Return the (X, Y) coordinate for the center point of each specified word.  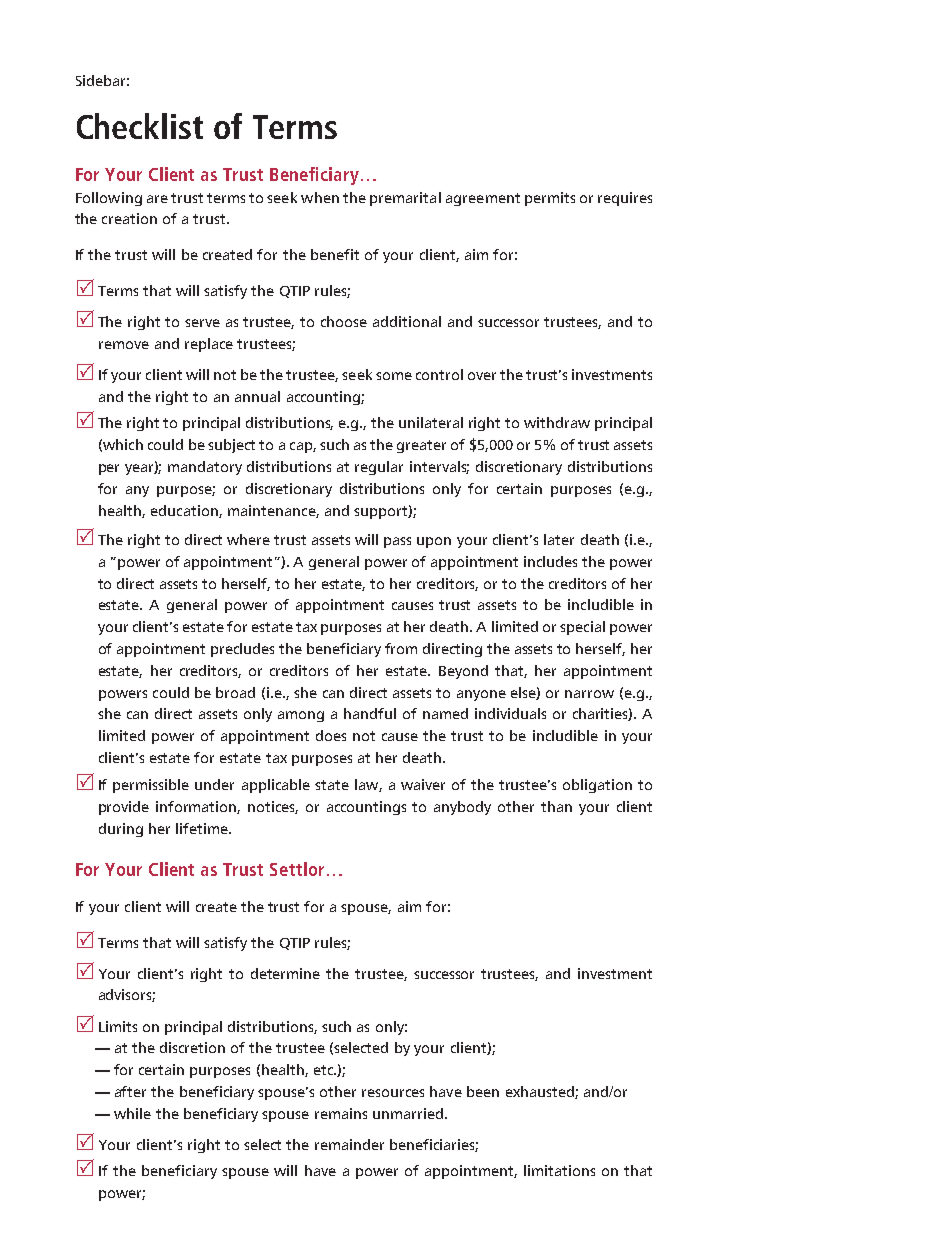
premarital (405, 199)
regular (379, 468)
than (556, 806)
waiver (423, 784)
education (185, 511)
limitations (559, 1170)
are (157, 199)
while (132, 1113)
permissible (151, 786)
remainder (349, 1144)
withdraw (557, 422)
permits (550, 199)
